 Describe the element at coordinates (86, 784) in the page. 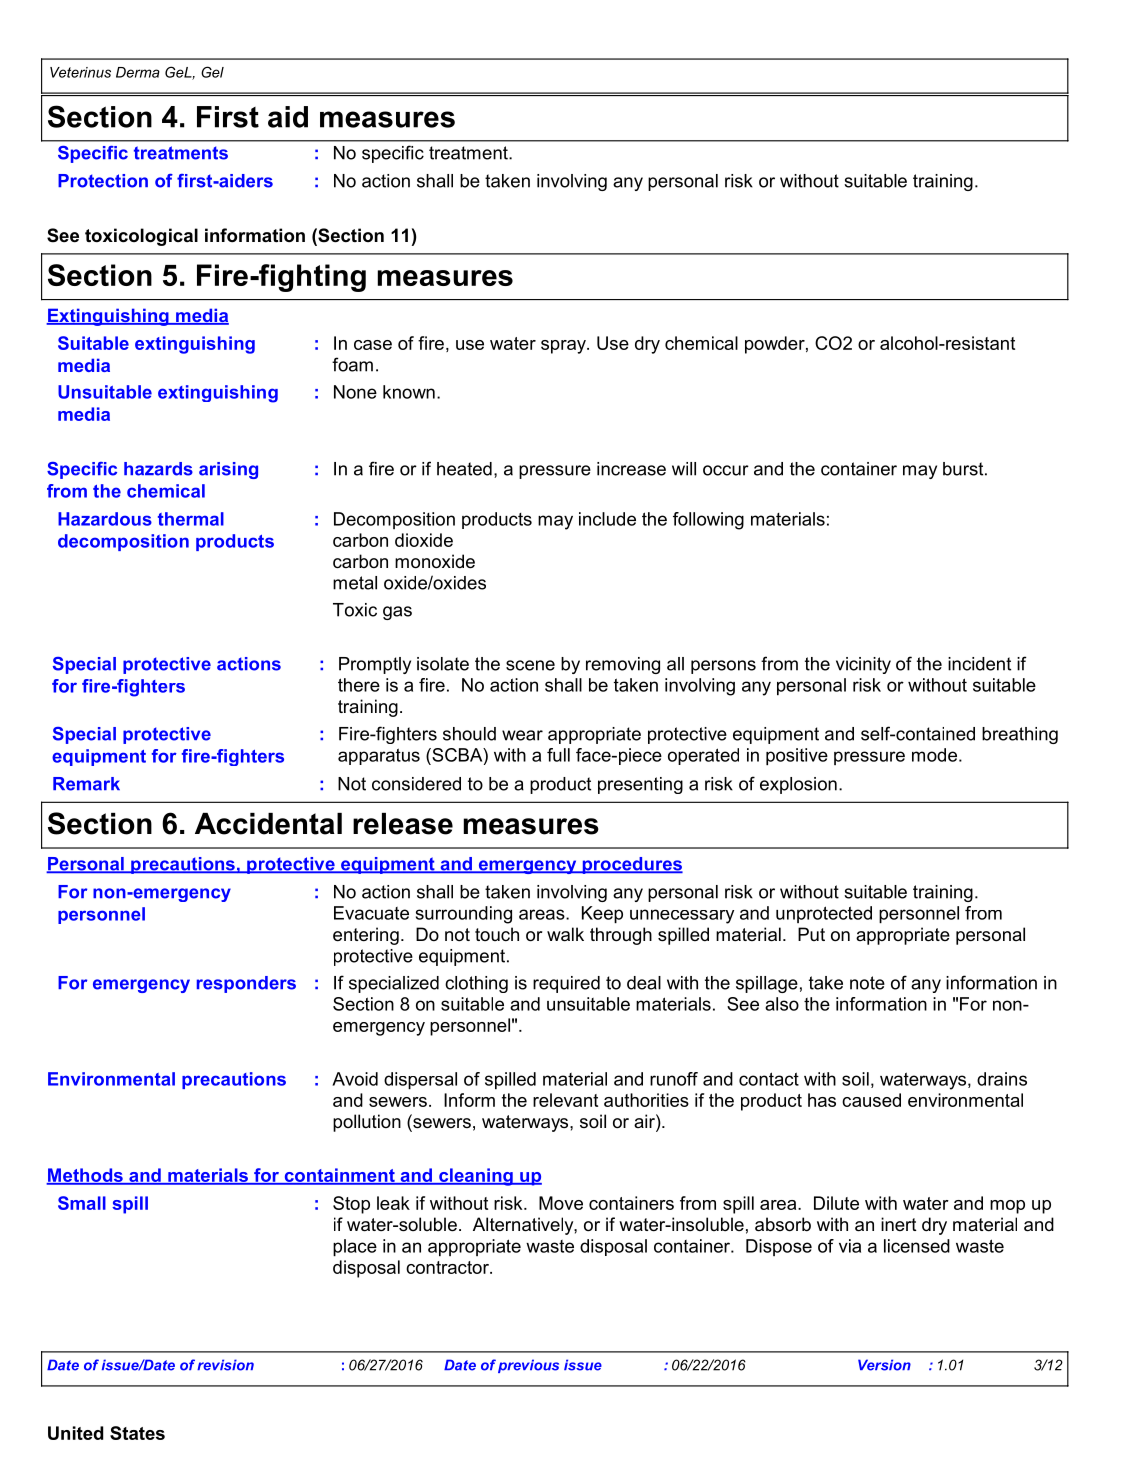

I see `Remark` at that location.
